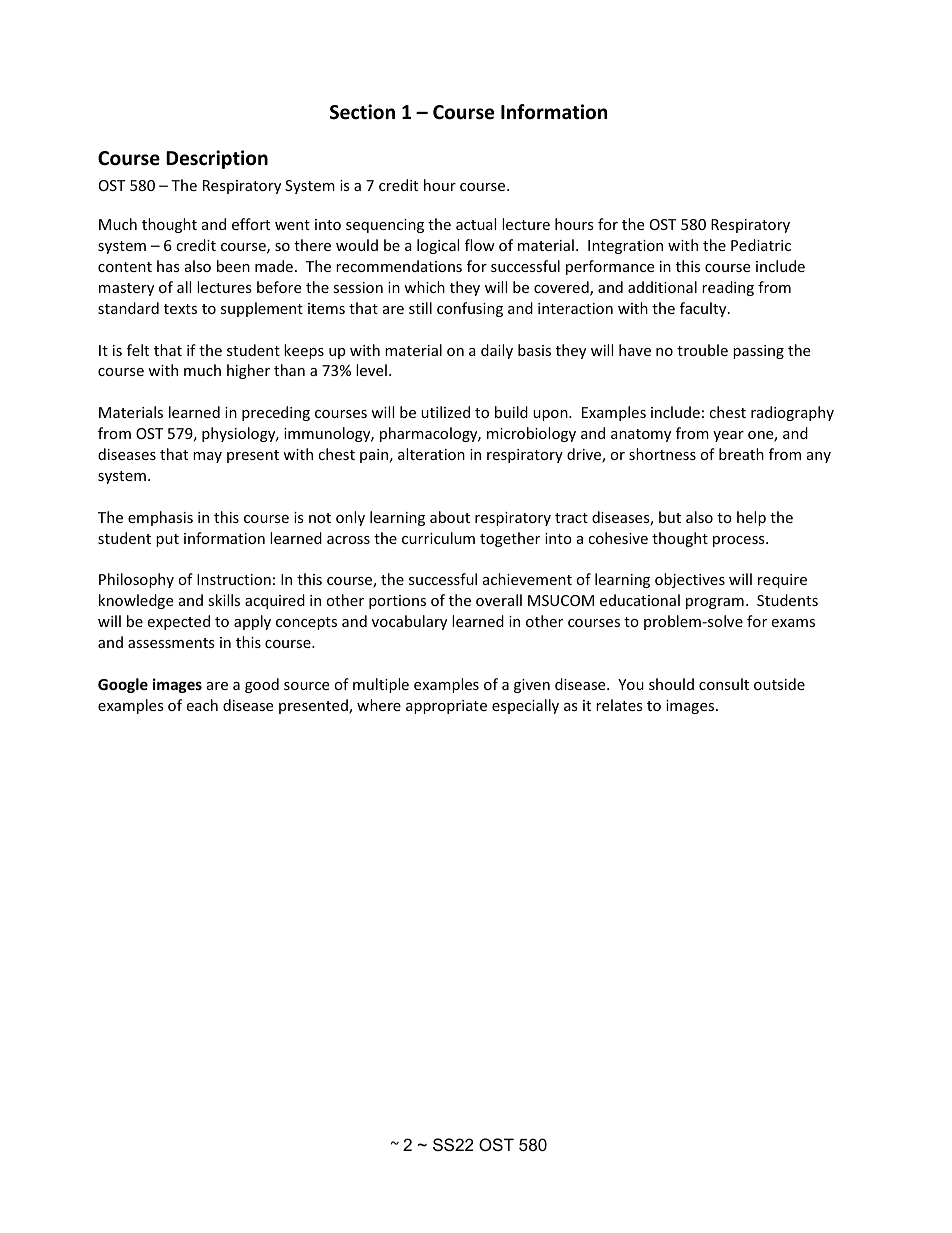 The width and height of the screenshot is (952, 1233). Describe the element at coordinates (724, 684) in the screenshot. I see `consult` at that location.
